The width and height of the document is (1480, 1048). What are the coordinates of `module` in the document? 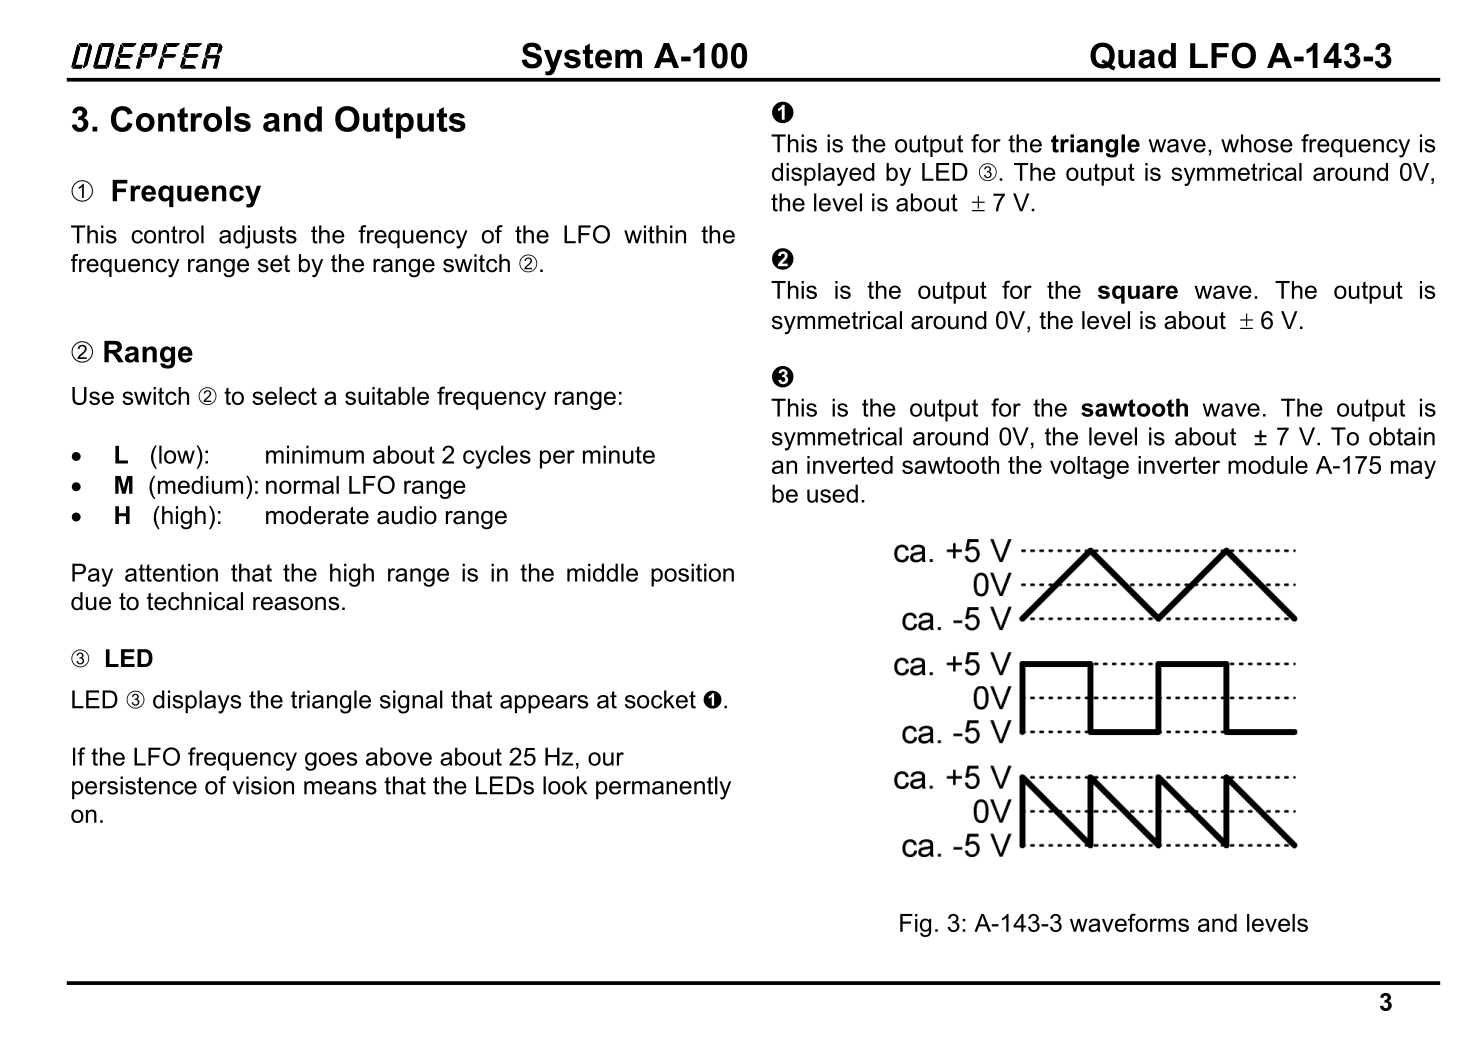 It's located at (1268, 465).
